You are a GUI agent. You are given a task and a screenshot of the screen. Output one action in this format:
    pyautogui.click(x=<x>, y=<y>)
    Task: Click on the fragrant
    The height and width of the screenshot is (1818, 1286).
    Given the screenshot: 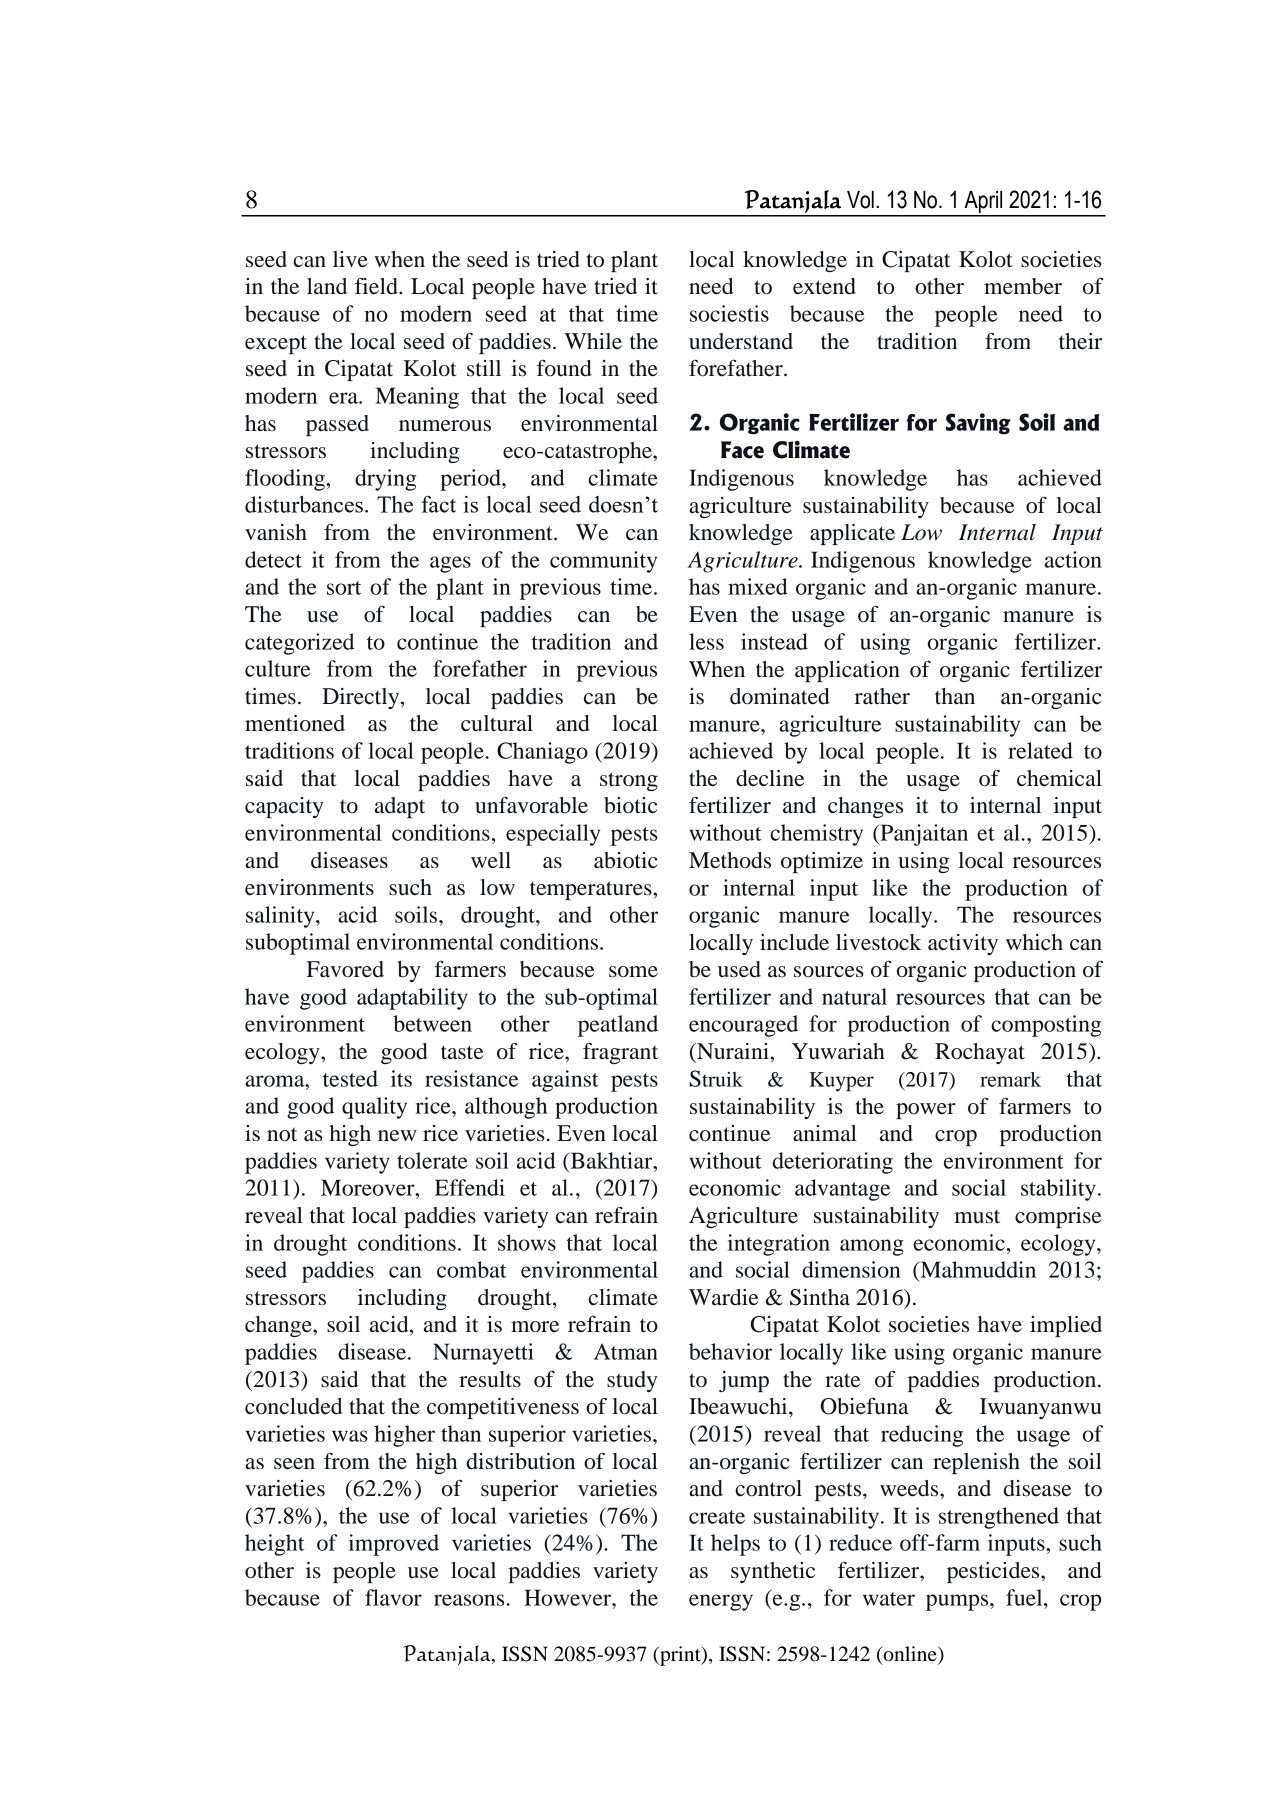 What is the action you would take?
    pyautogui.click(x=620, y=1053)
